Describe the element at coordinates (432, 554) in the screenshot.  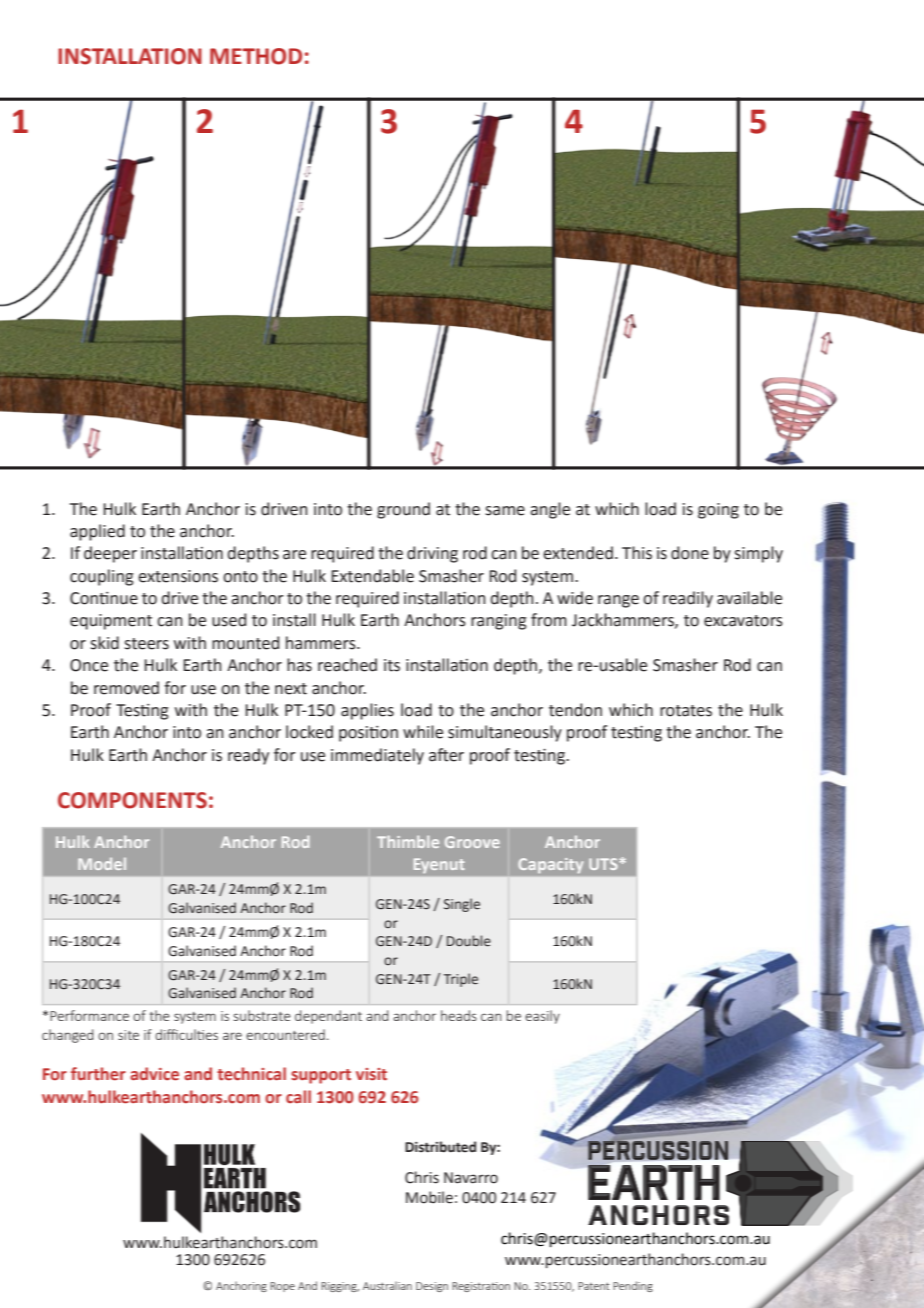
I see `driving` at that location.
